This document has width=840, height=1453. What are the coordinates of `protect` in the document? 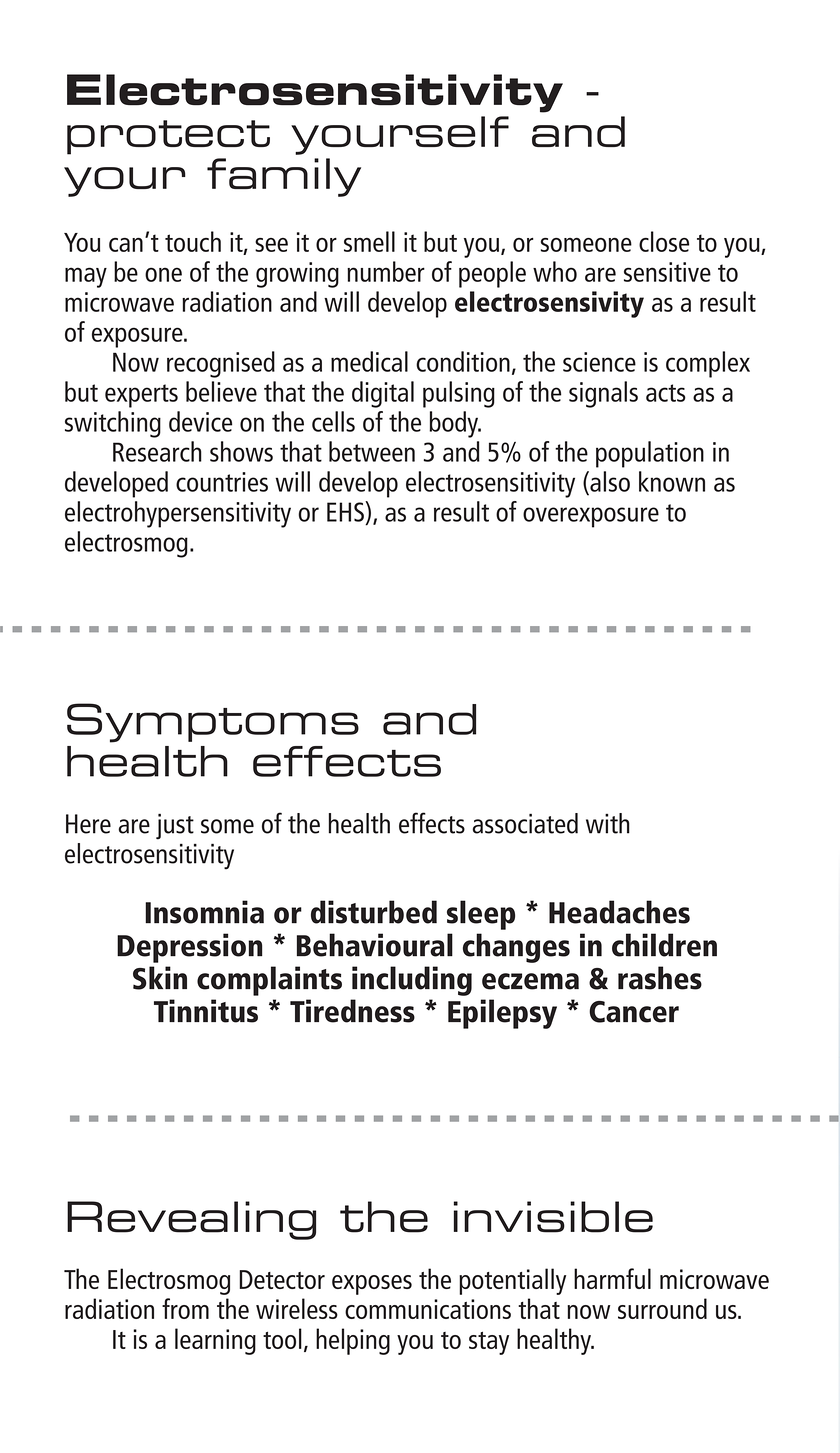 It's located at (168, 137).
